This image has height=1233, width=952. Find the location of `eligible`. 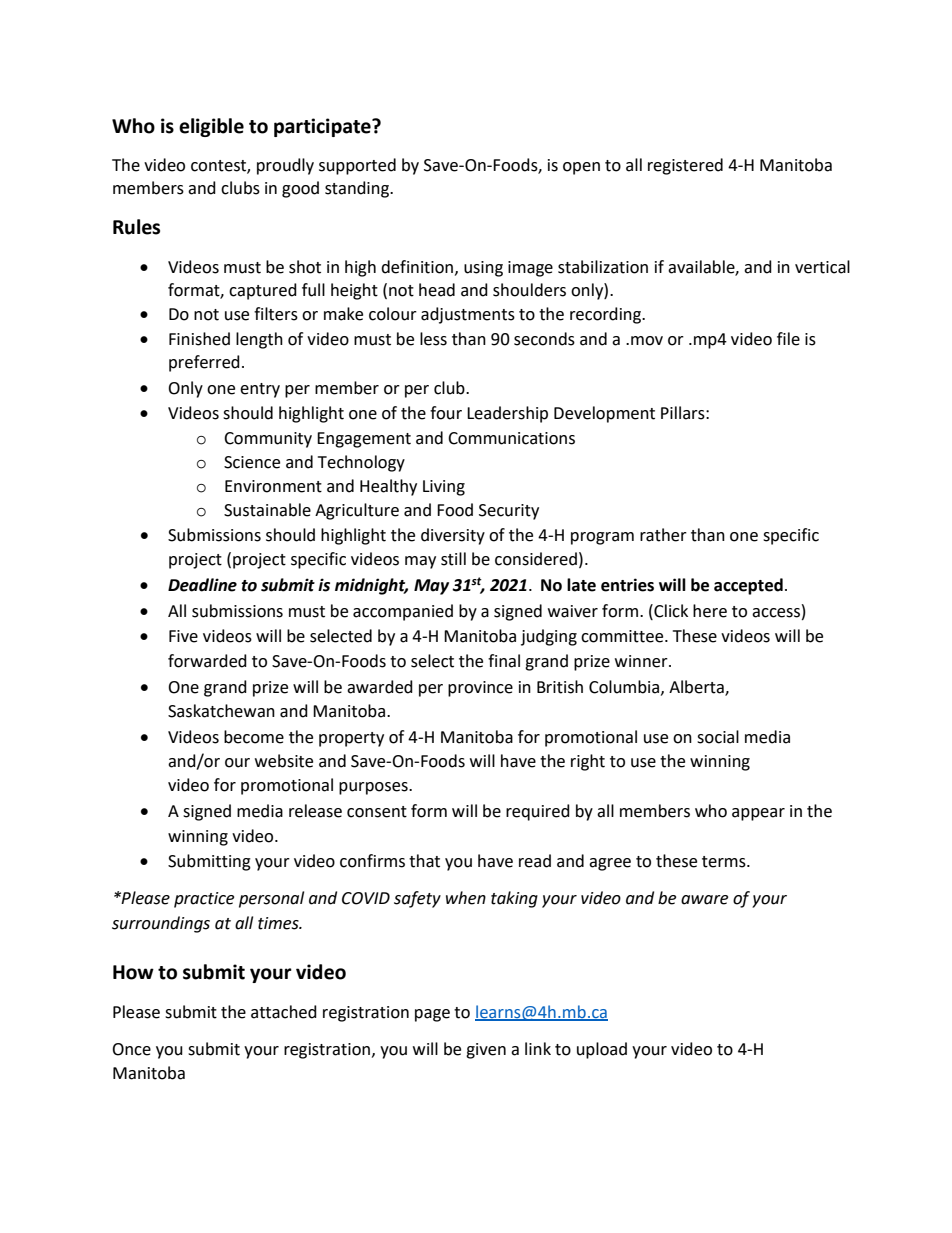

eligible is located at coordinates (211, 127).
